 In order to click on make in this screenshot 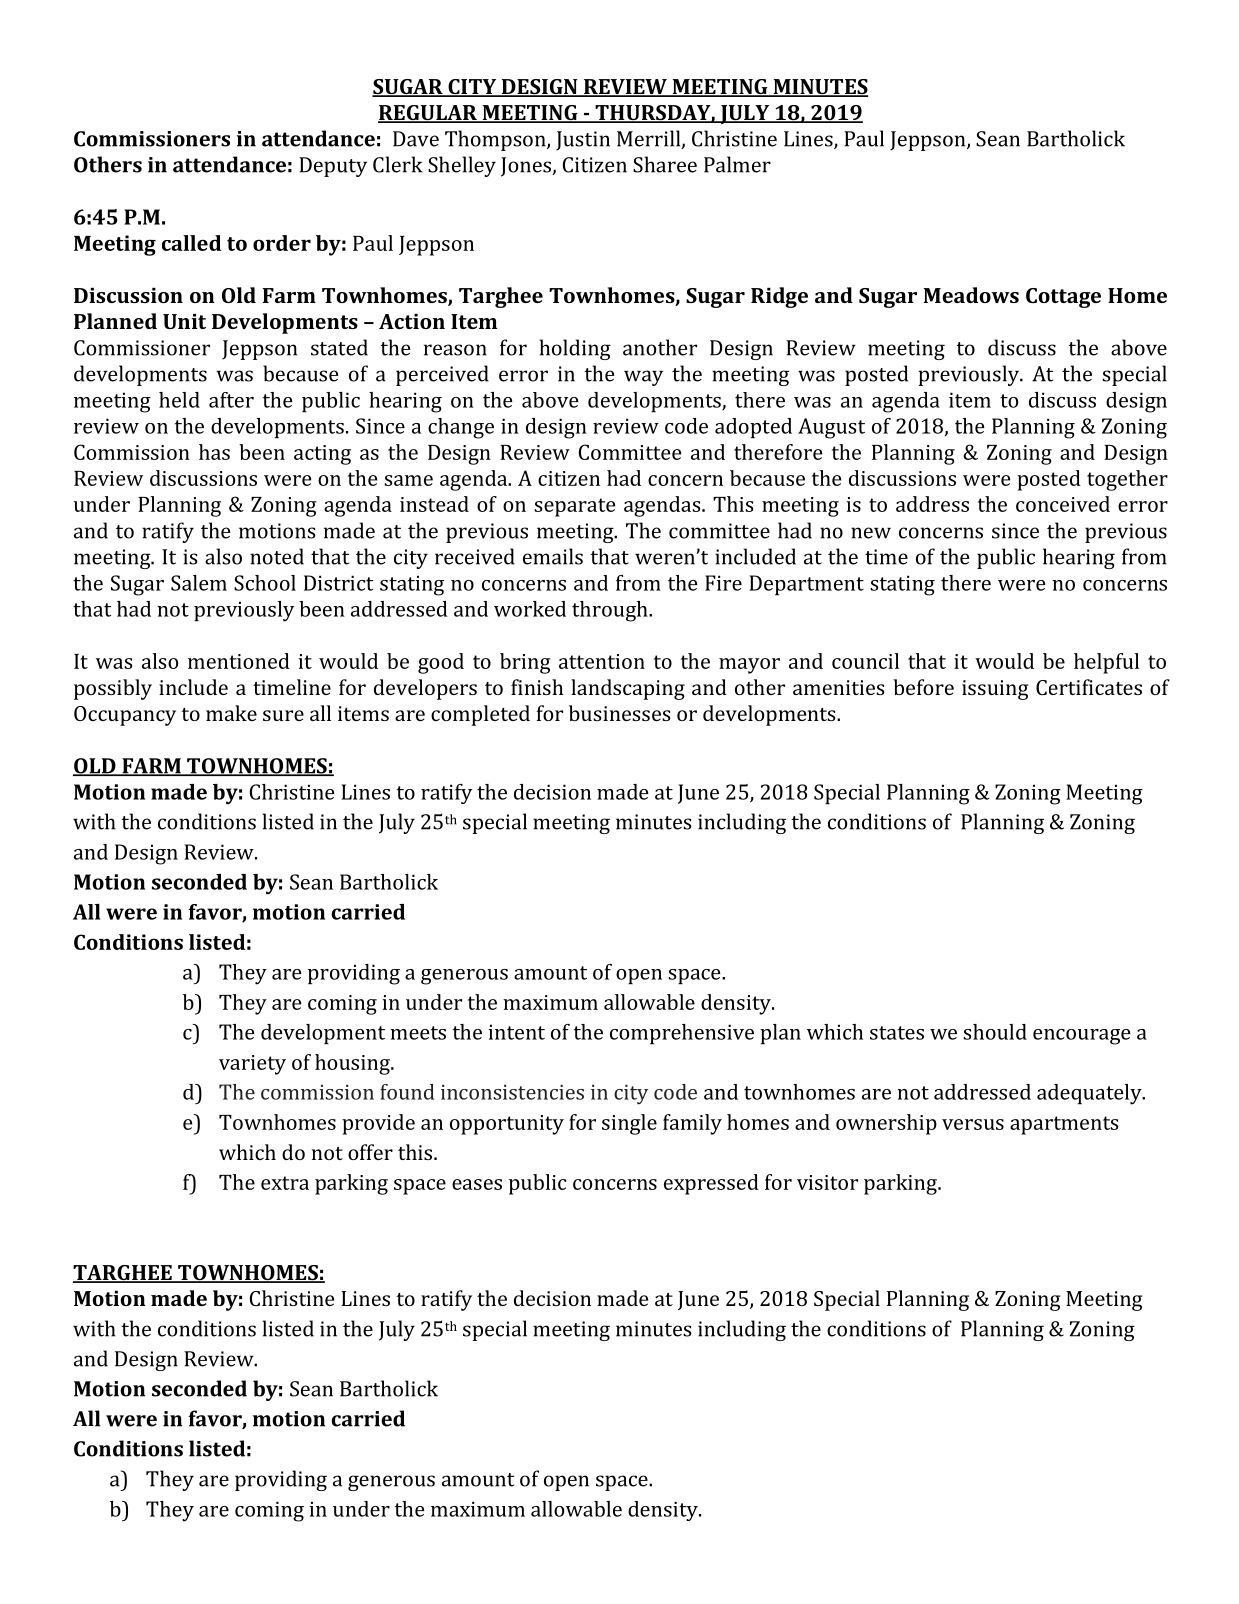, I will do `click(231, 713)`.
